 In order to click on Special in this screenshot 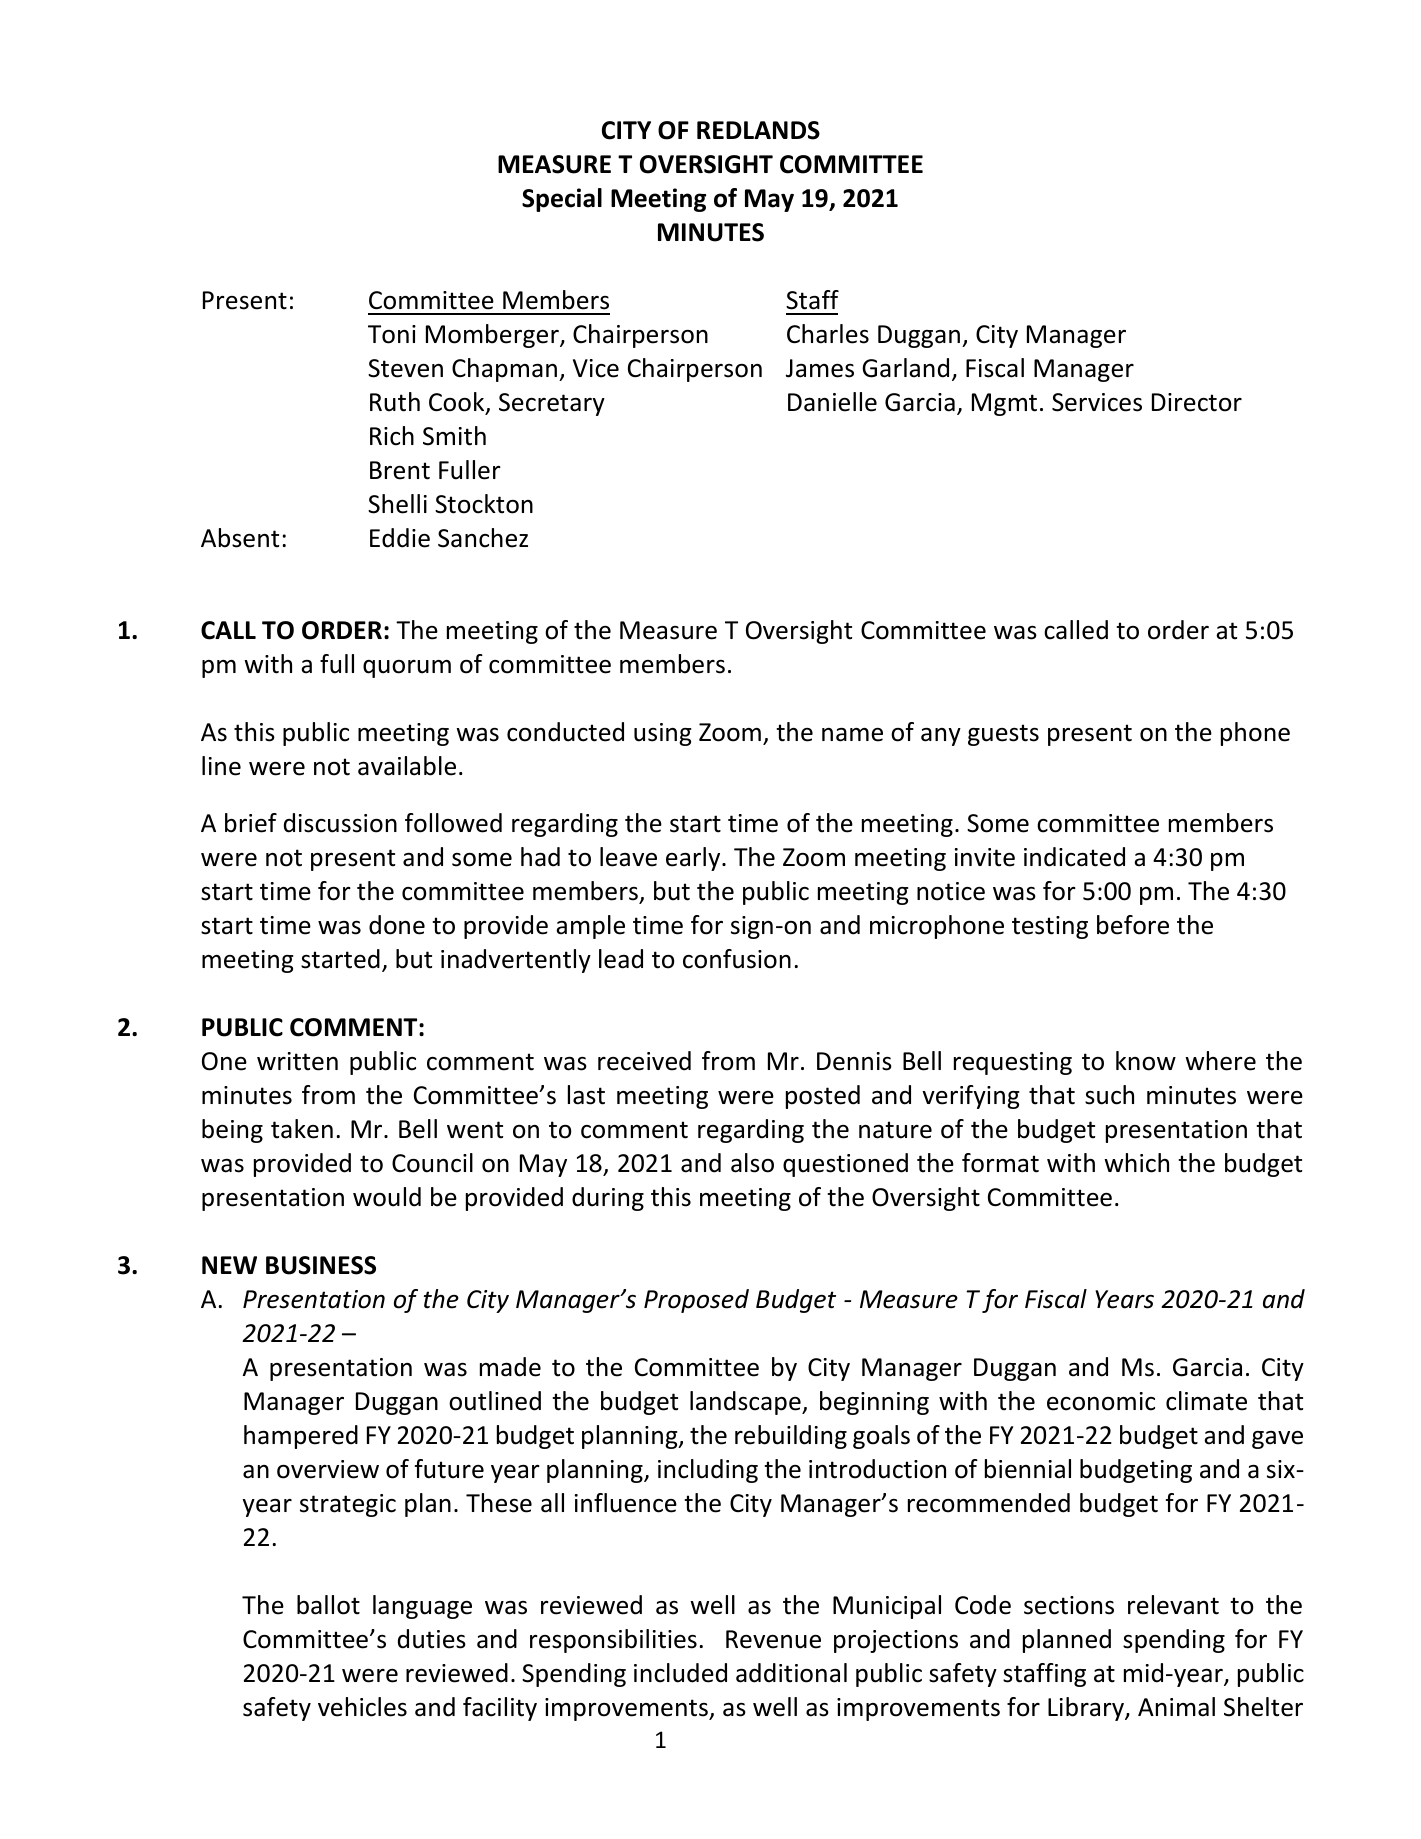, I will do `click(562, 200)`.
